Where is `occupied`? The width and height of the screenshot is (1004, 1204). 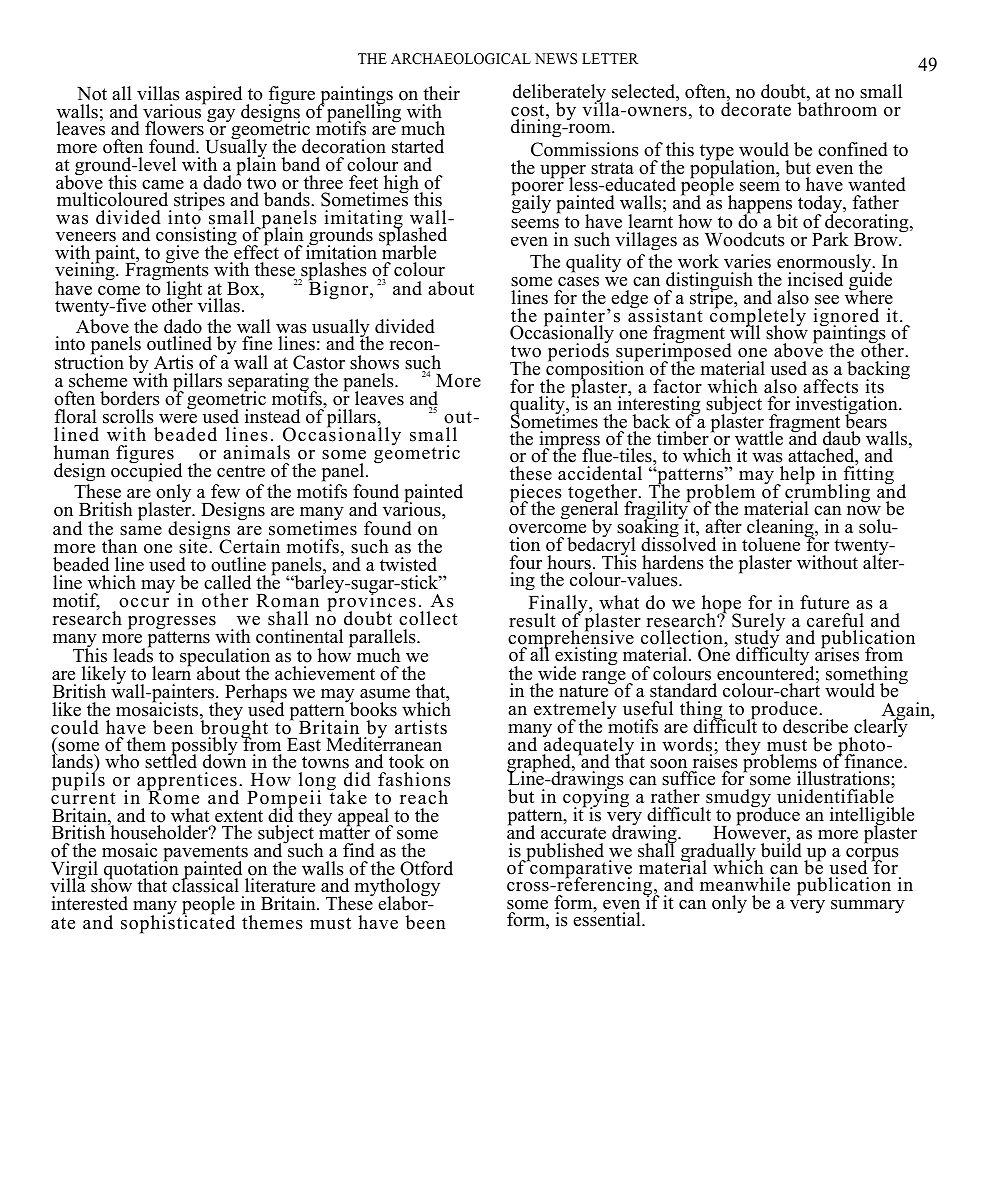
occupied is located at coordinates (146, 473).
